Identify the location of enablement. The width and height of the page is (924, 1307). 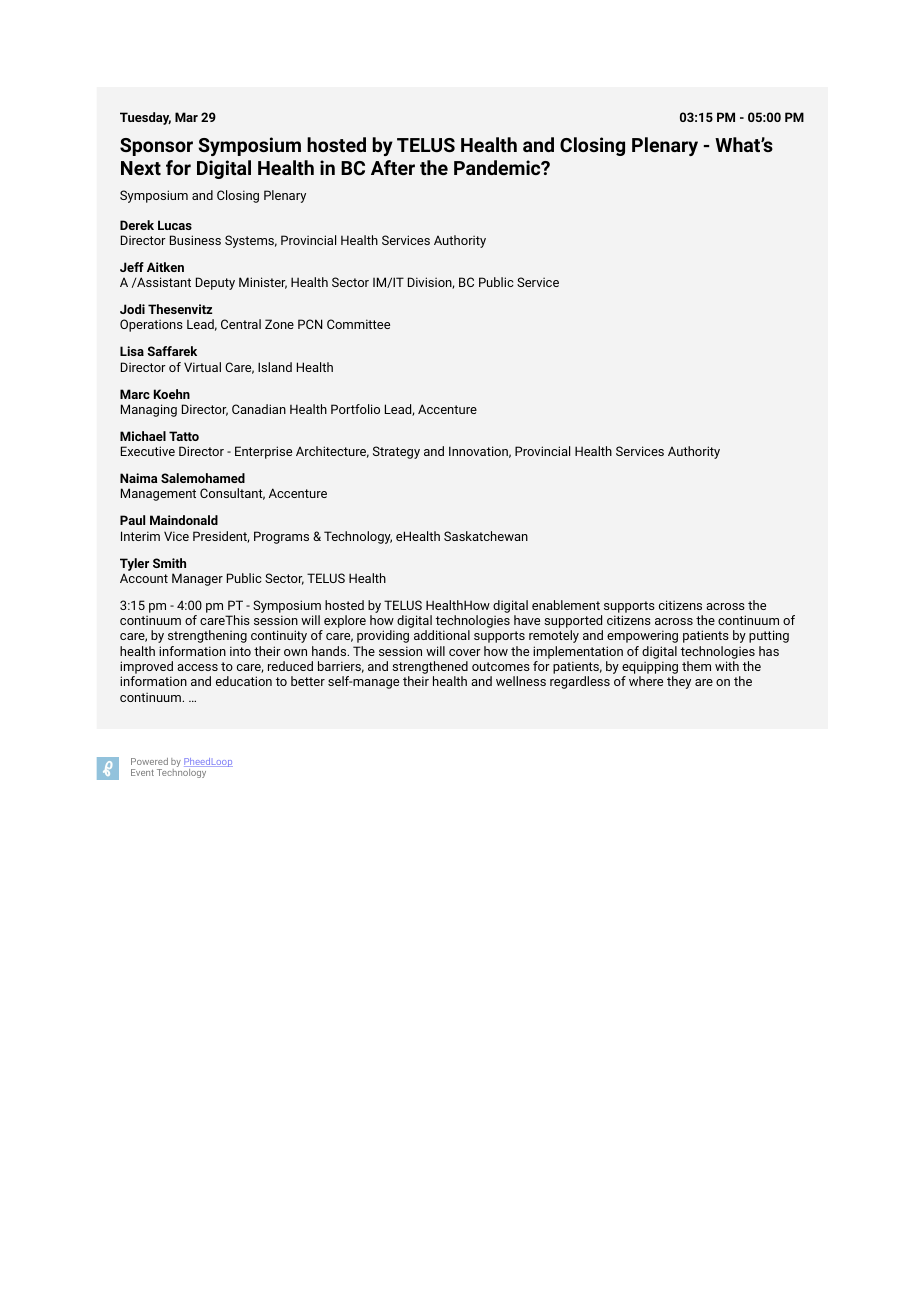
(566, 605).
